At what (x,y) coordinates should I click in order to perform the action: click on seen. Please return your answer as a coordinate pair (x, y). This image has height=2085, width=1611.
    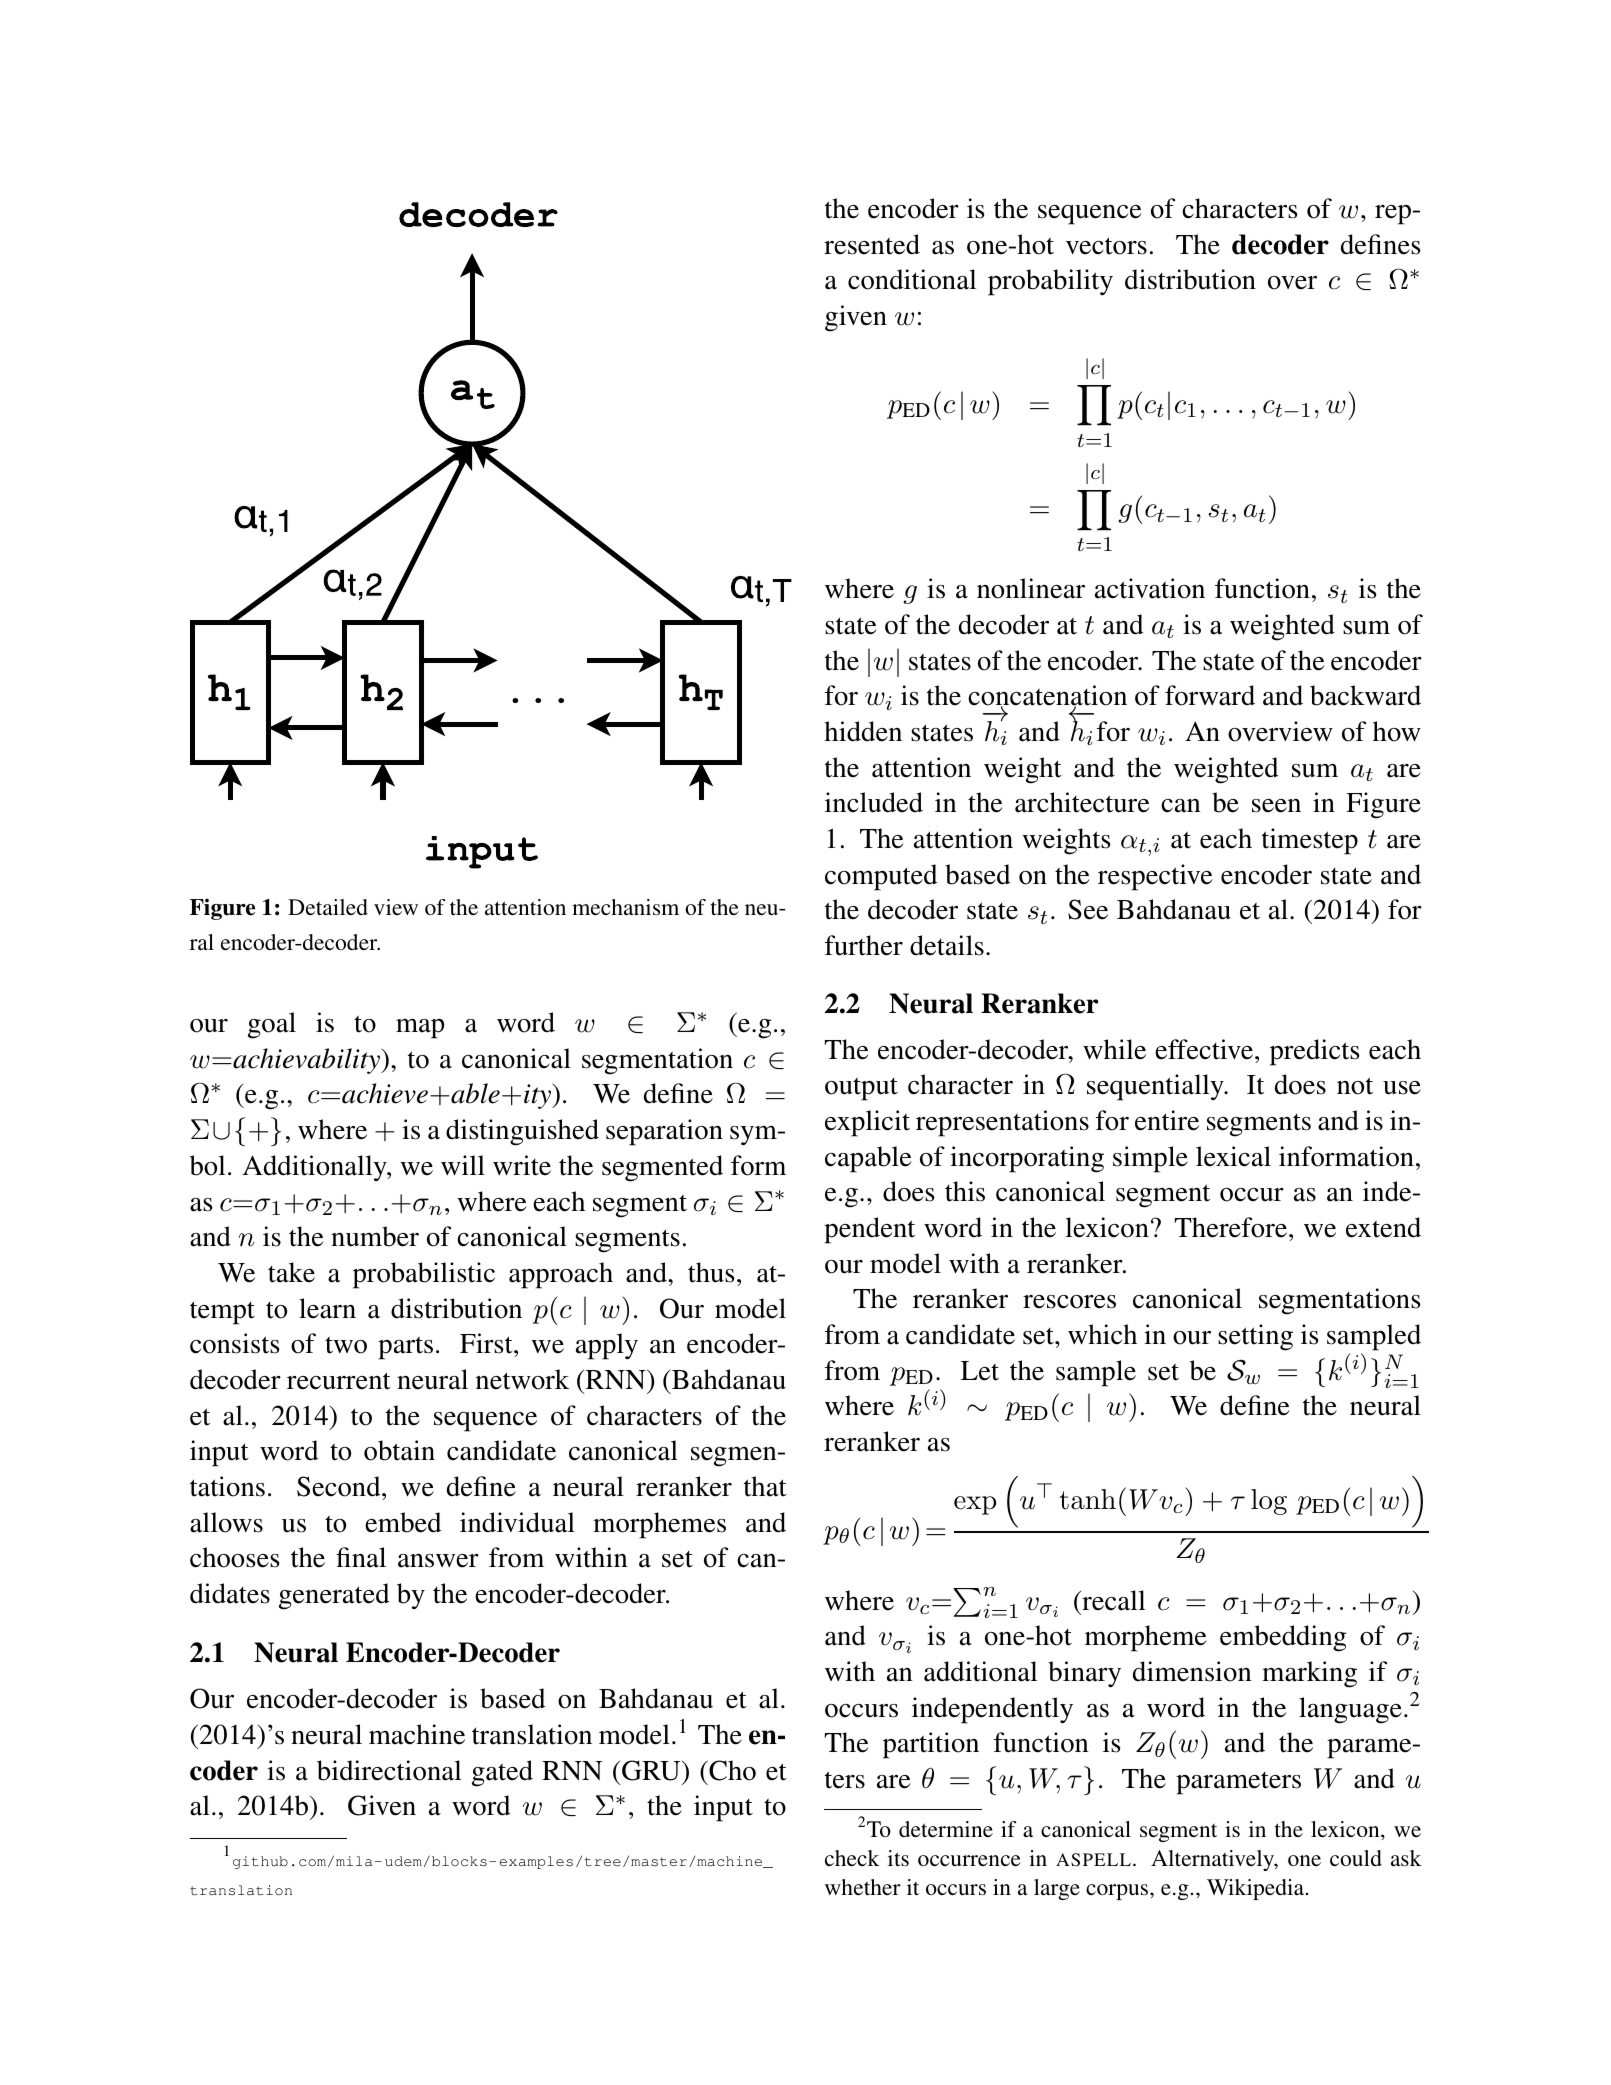
    Looking at the image, I should click on (1276, 806).
